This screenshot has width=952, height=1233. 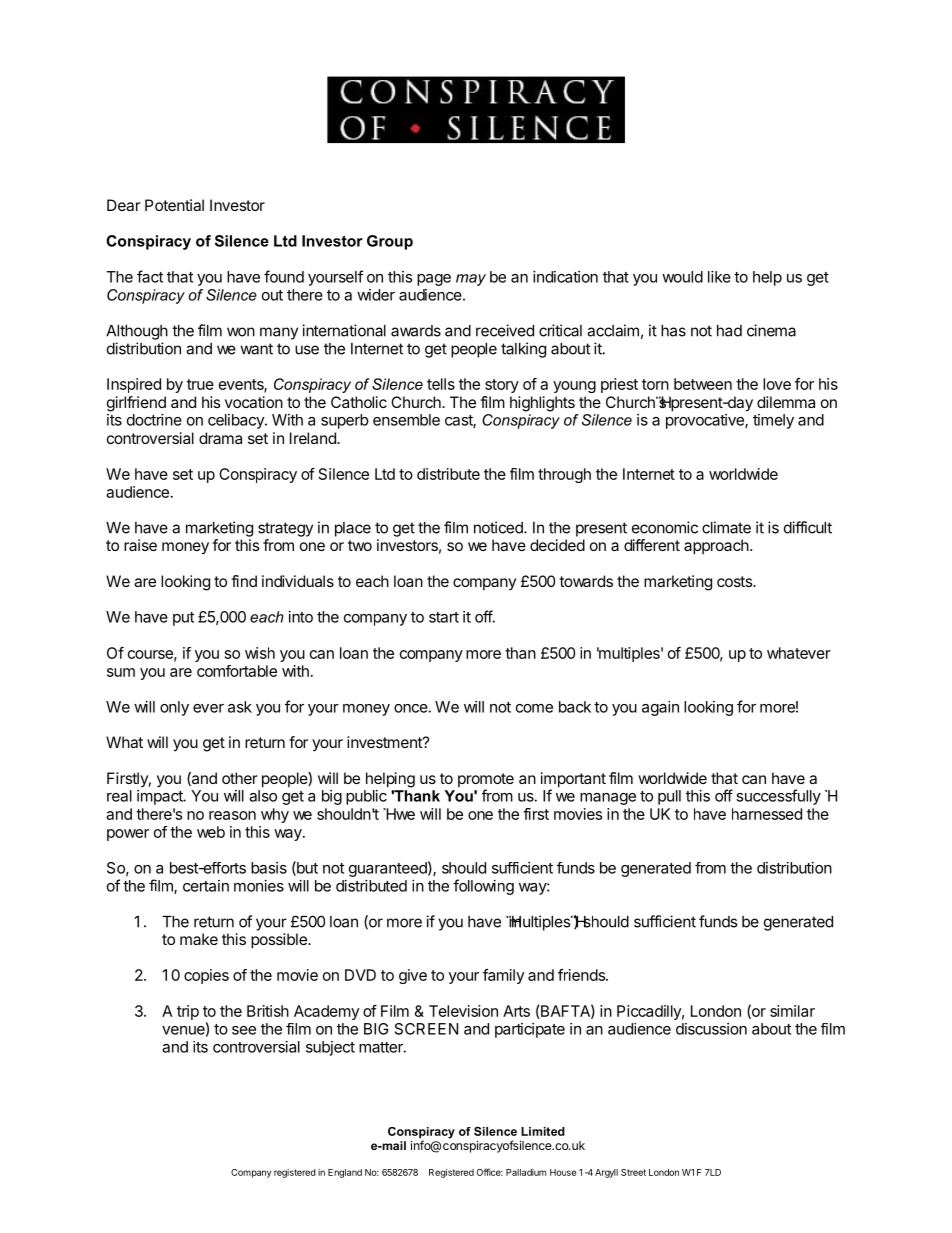 What do you see at coordinates (345, 1173) in the screenshot?
I see `England` at bounding box center [345, 1173].
